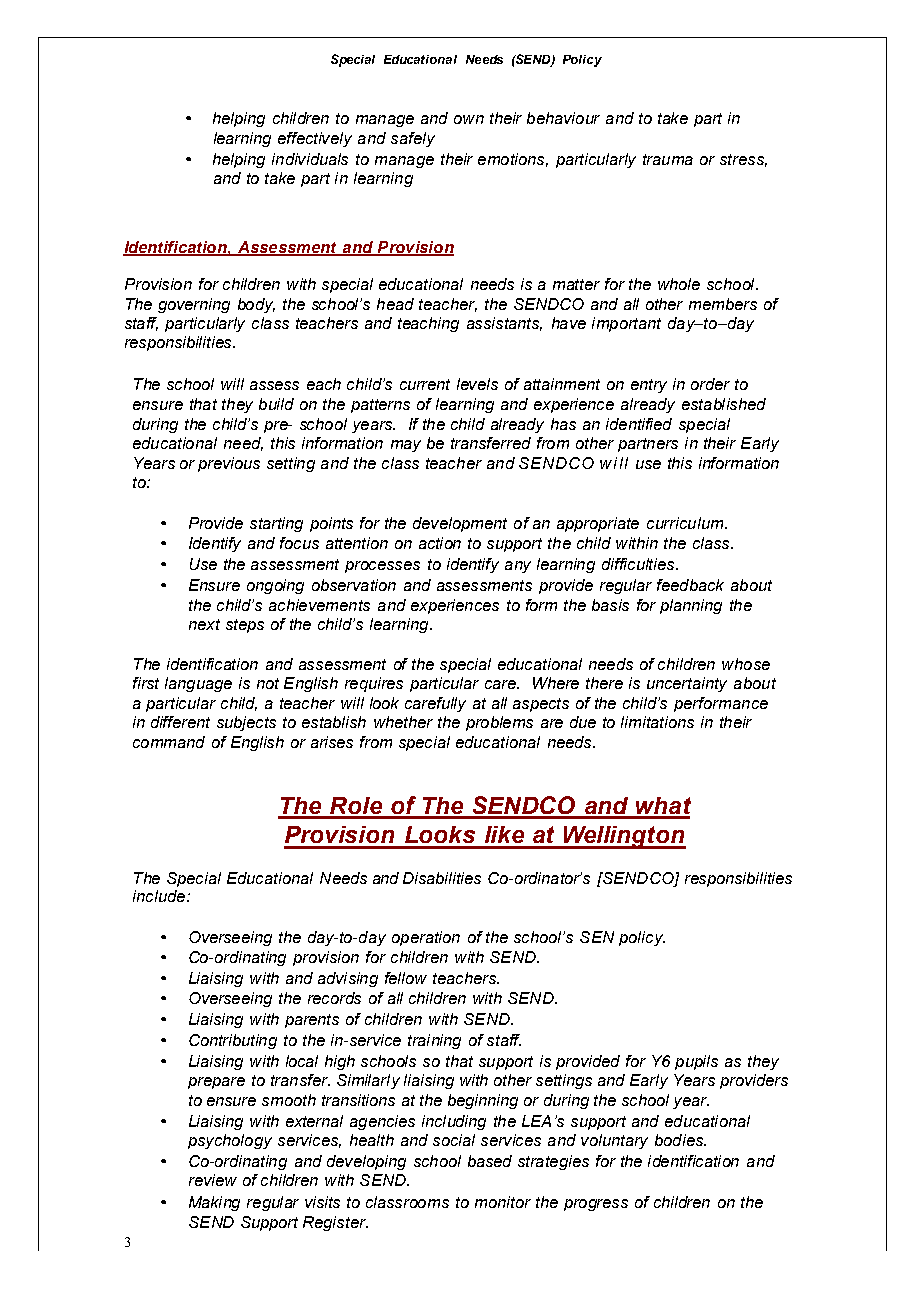  Describe the element at coordinates (668, 159) in the screenshot. I see `trauma` at that location.
